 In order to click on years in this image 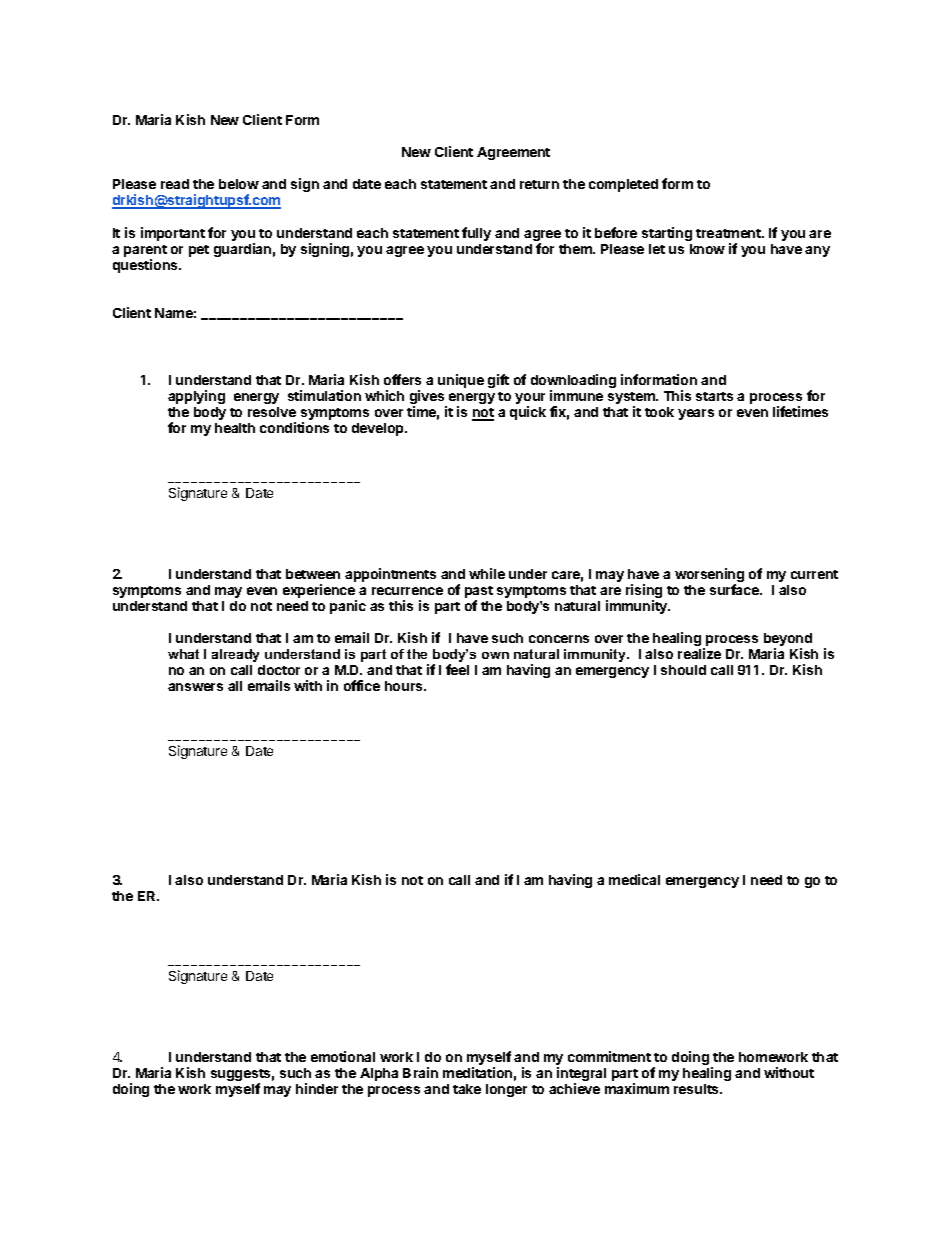, I will do `click(696, 414)`.
